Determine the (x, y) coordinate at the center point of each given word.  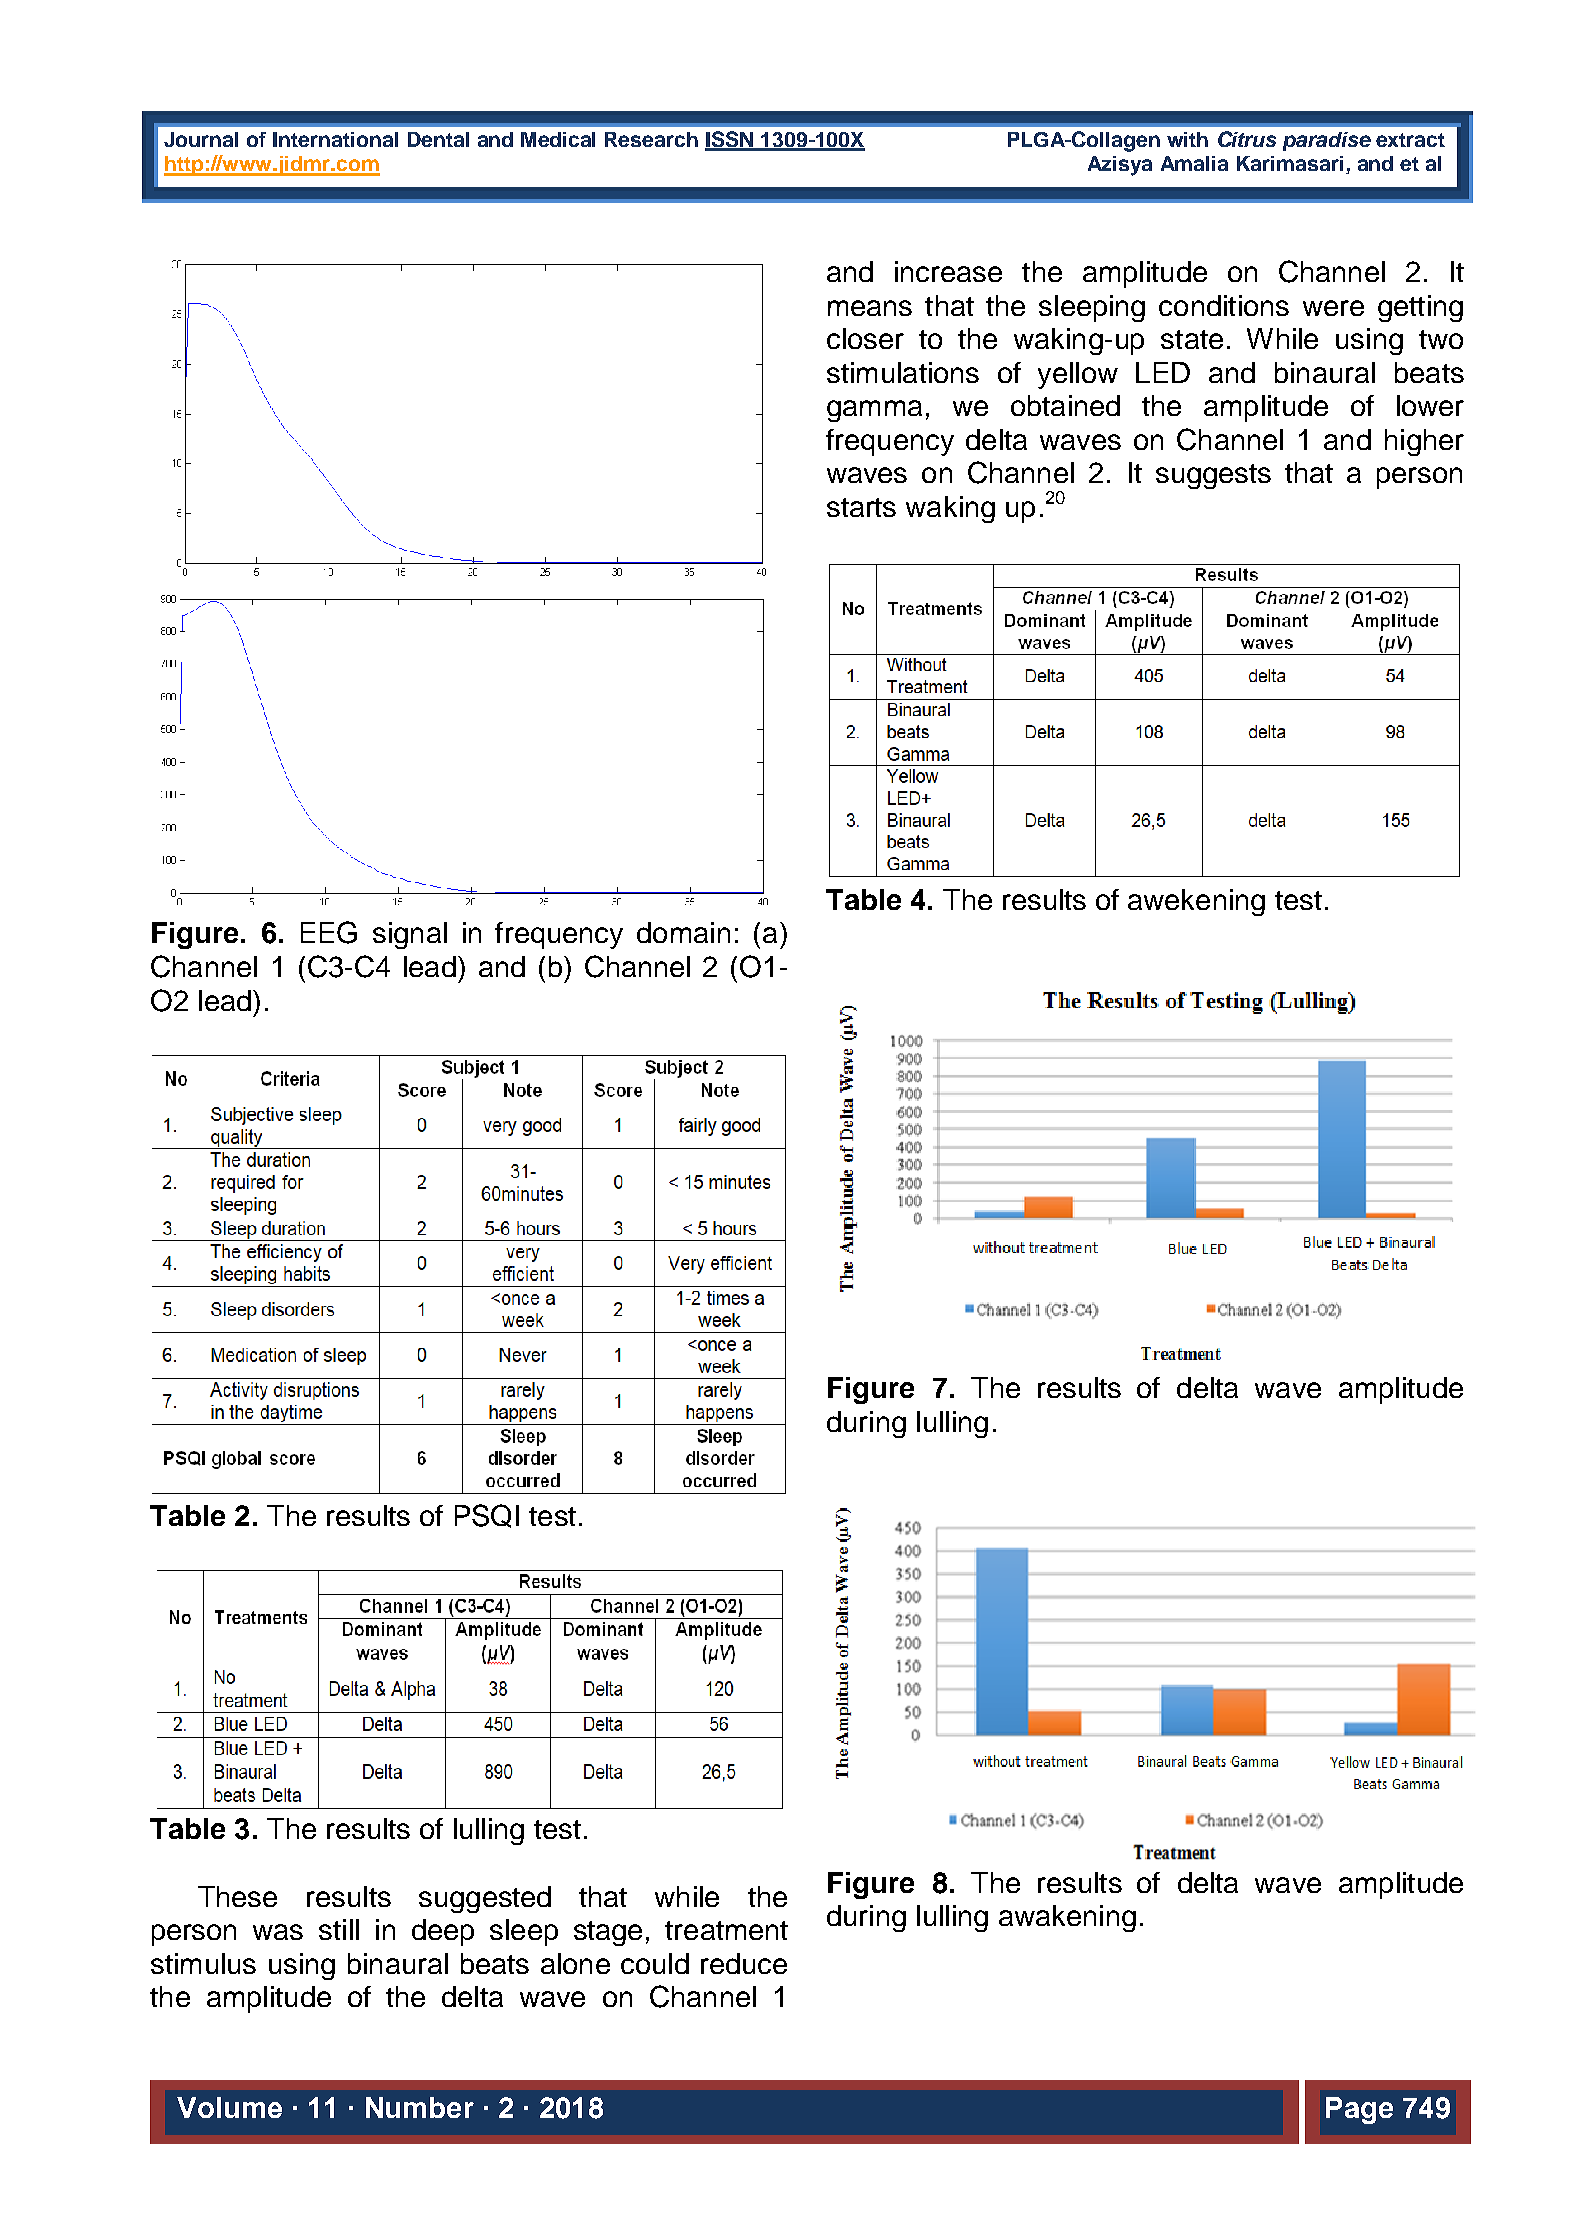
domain (683, 932)
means (870, 308)
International (335, 139)
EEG (329, 932)
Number (420, 2107)
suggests (1213, 476)
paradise (1327, 141)
